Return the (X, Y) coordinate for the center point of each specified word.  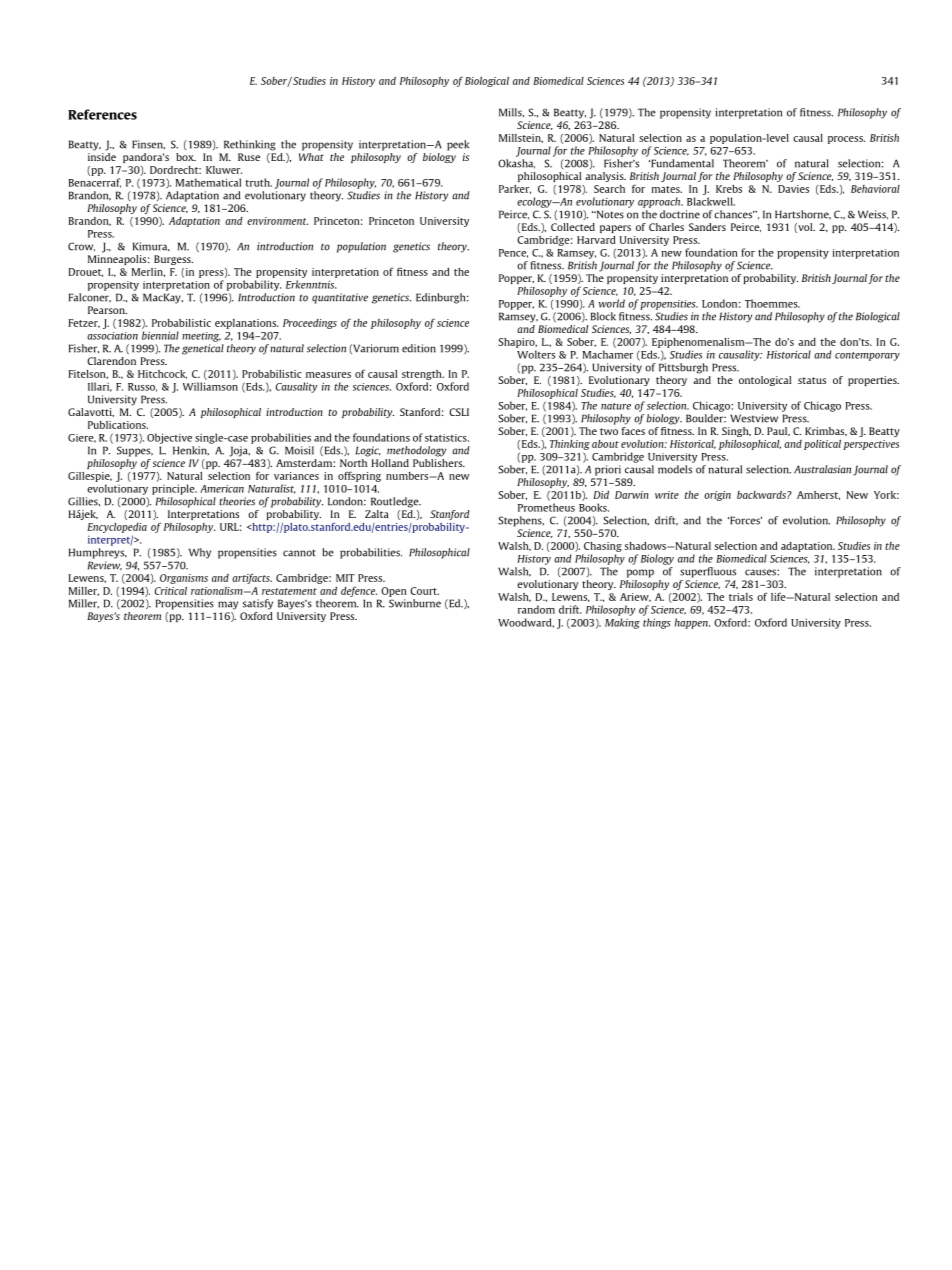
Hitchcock (162, 374)
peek (458, 145)
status (812, 380)
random (536, 609)
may (228, 605)
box (186, 157)
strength (423, 375)
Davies (793, 189)
